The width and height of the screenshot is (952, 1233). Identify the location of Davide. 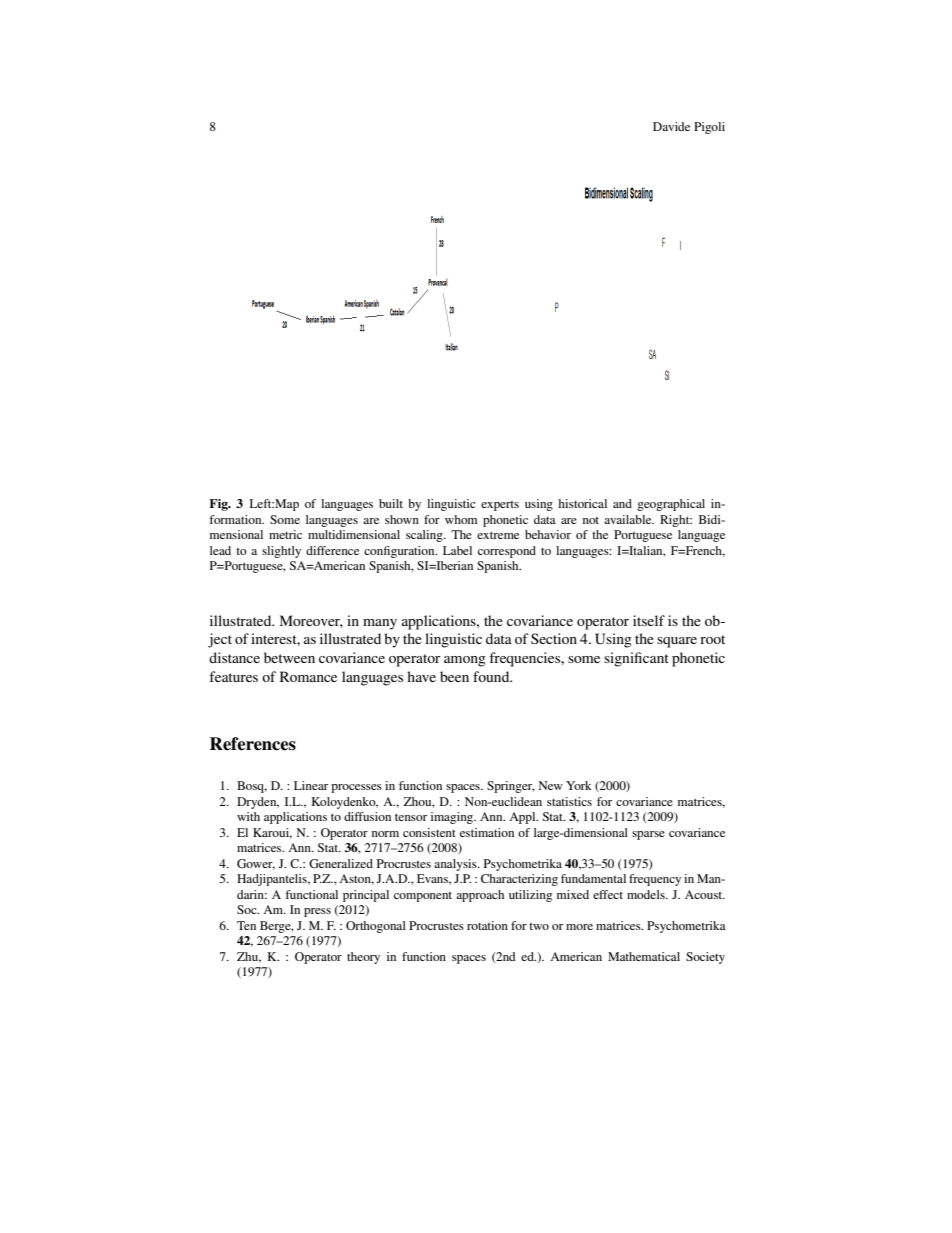
(671, 126).
